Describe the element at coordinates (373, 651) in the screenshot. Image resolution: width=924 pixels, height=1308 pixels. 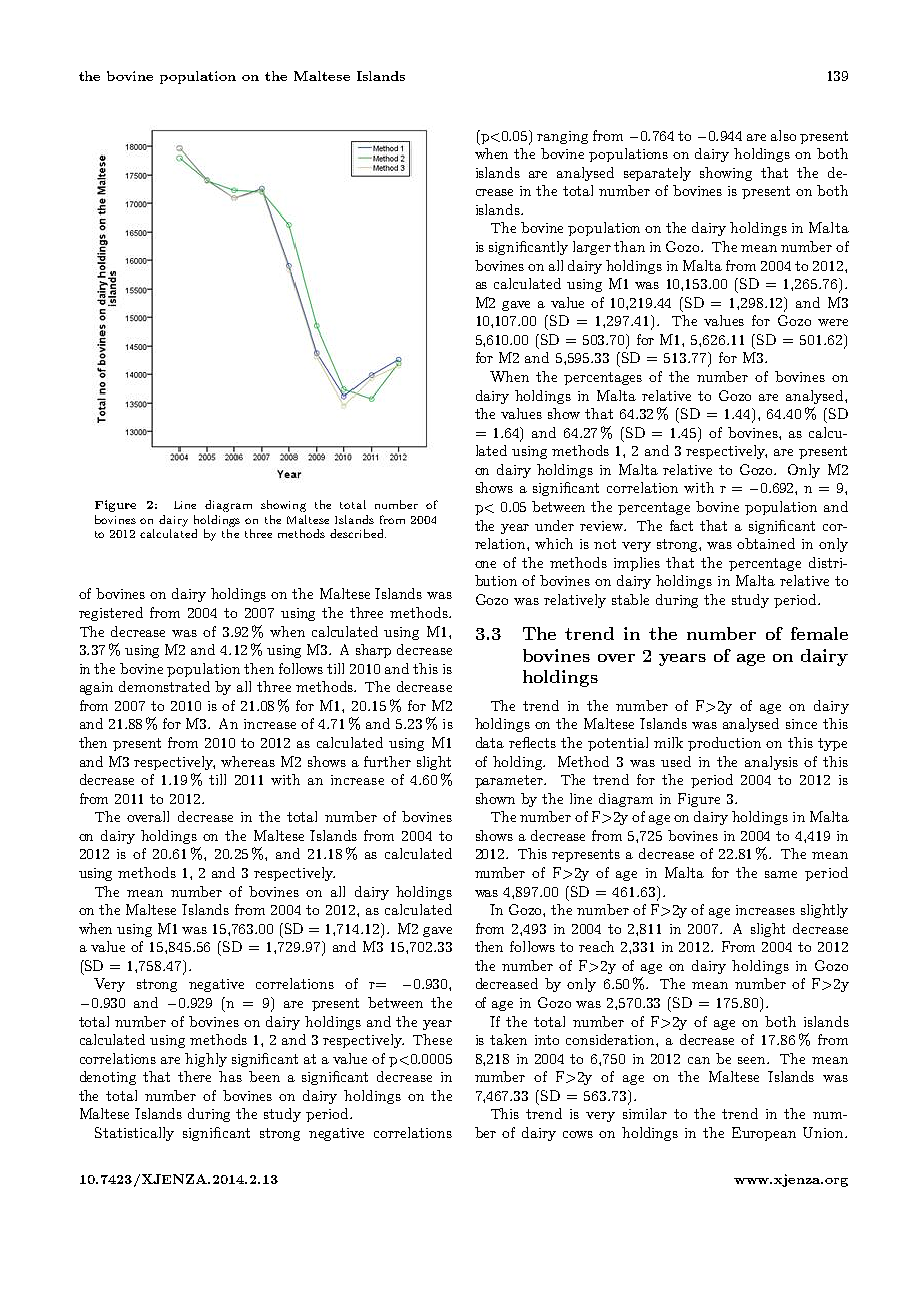
I see `sharp` at that location.
